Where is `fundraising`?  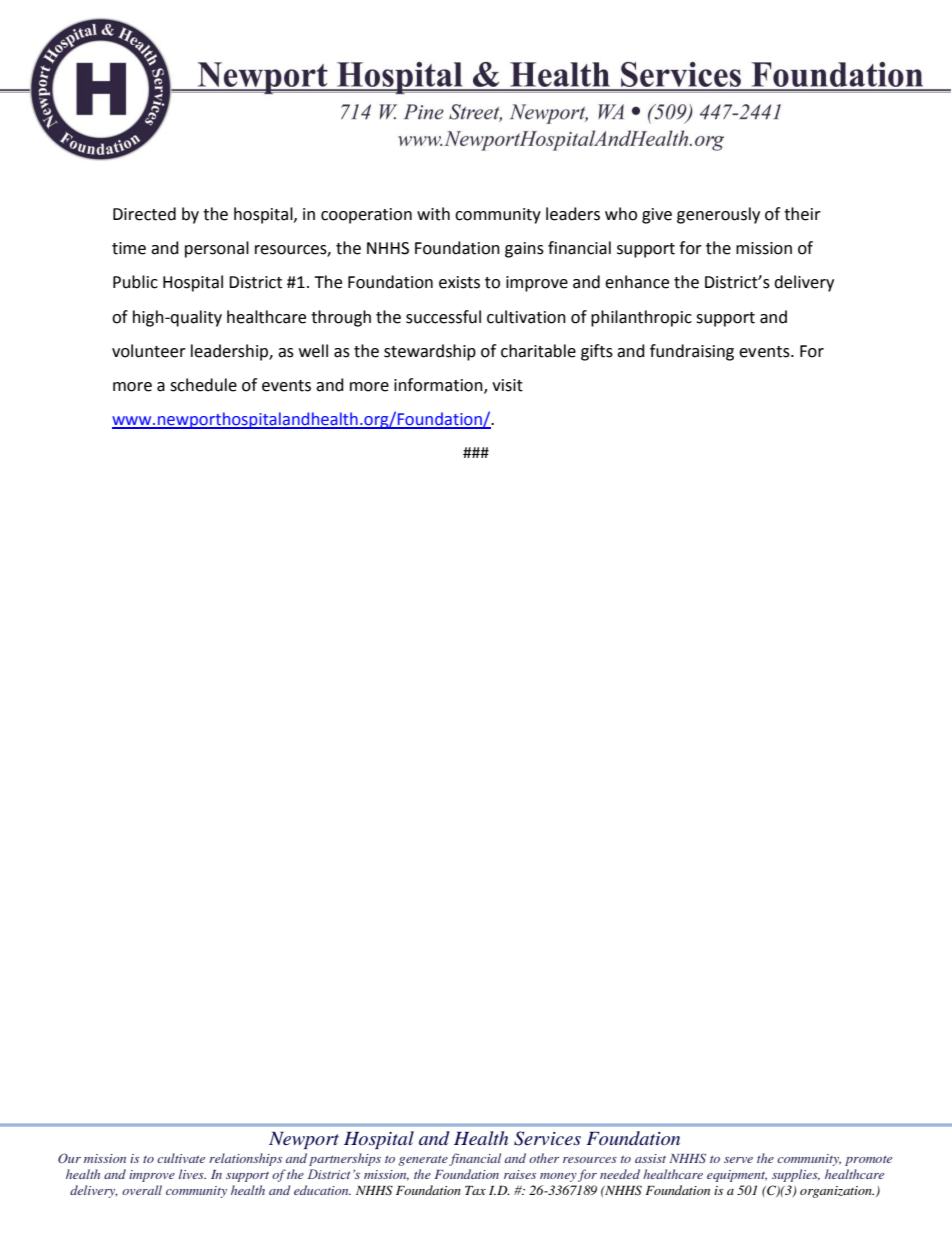 fundraising is located at coordinates (692, 352).
